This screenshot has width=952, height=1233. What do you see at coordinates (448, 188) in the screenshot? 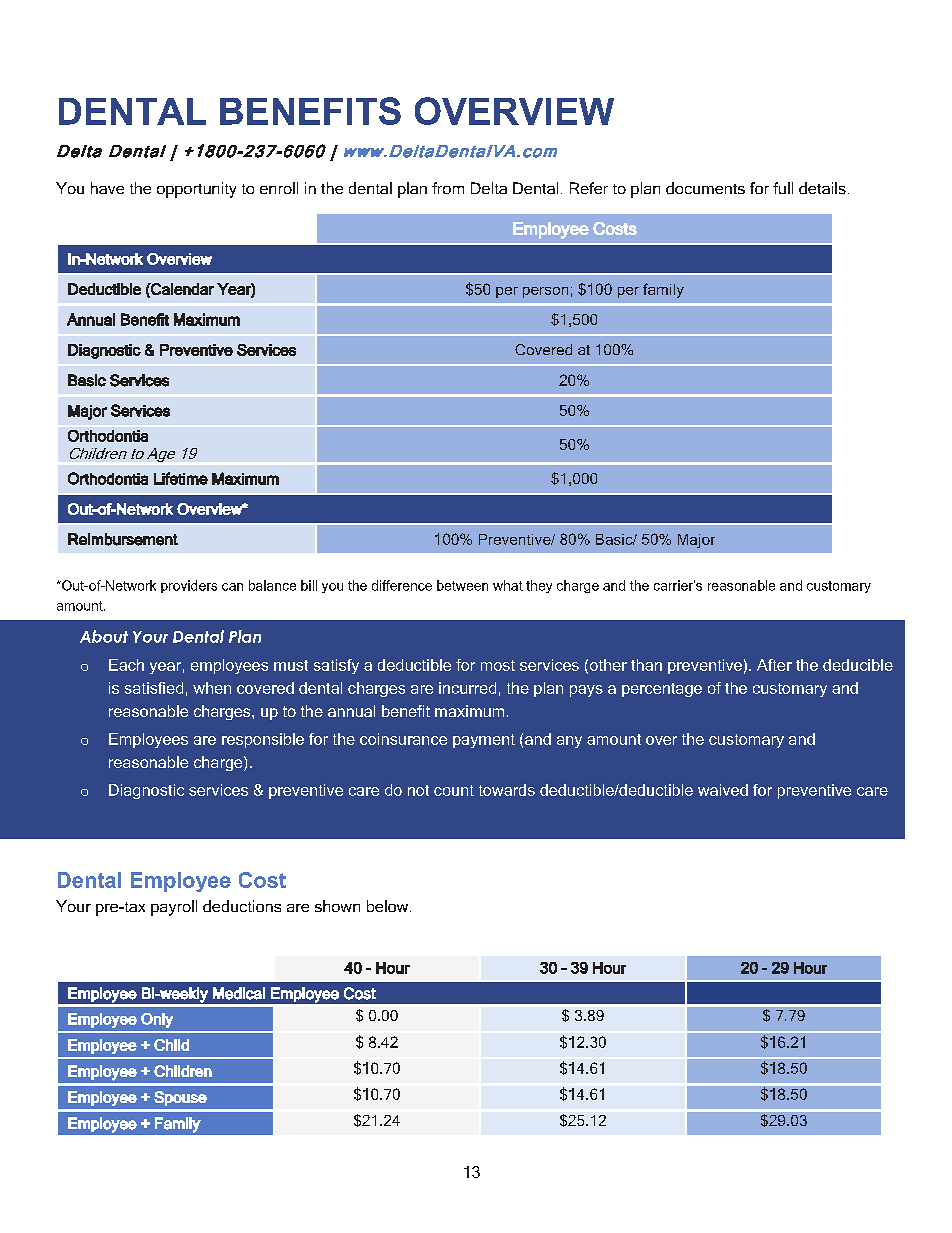
I see `from` at bounding box center [448, 188].
